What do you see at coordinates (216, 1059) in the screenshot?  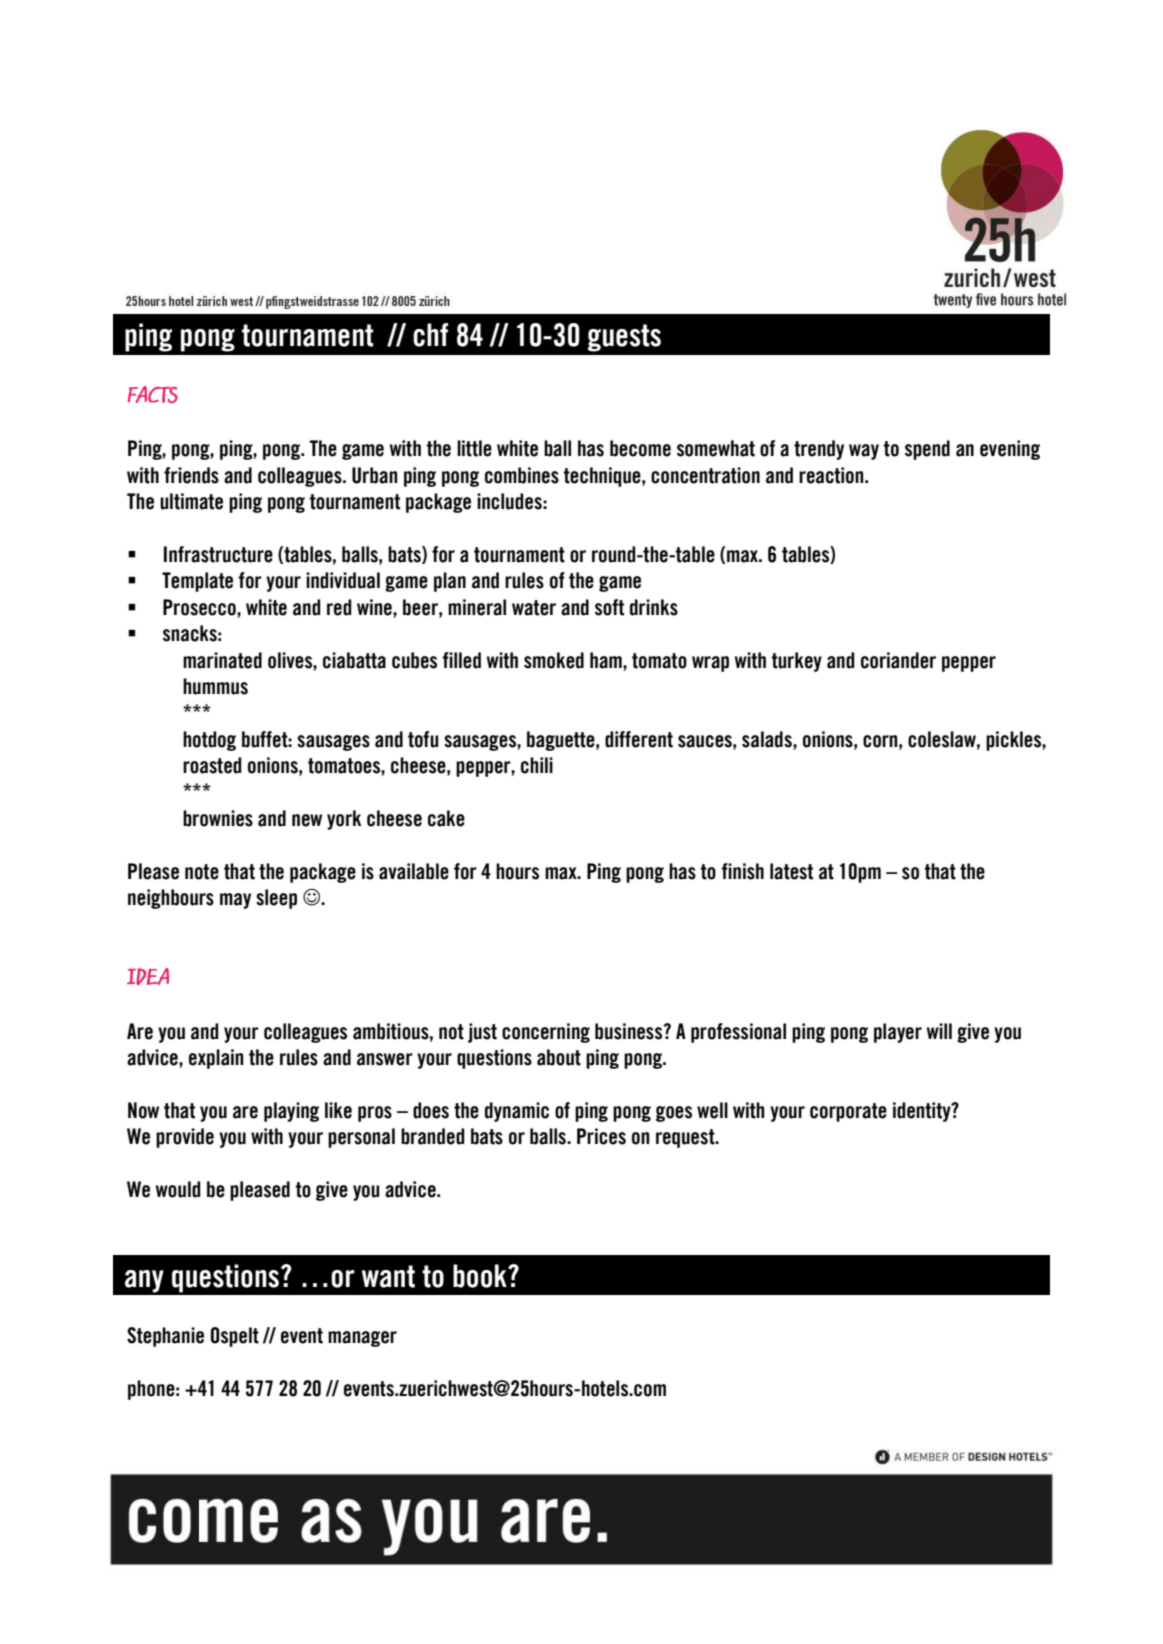 I see `explain` at bounding box center [216, 1059].
